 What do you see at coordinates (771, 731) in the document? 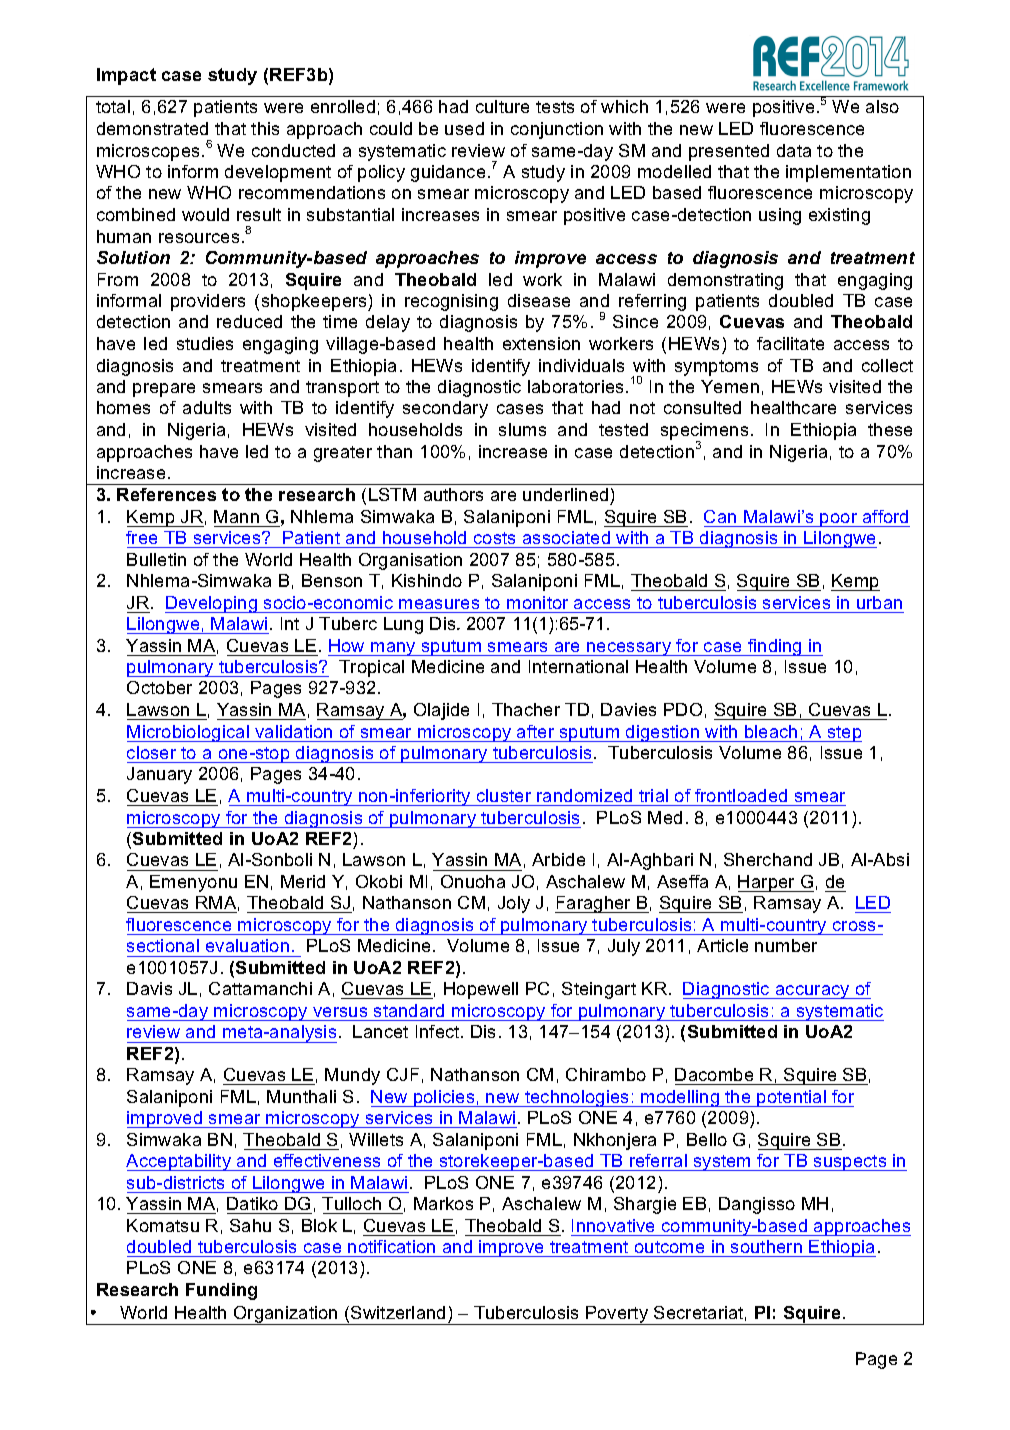
I see `bleach` at bounding box center [771, 731].
